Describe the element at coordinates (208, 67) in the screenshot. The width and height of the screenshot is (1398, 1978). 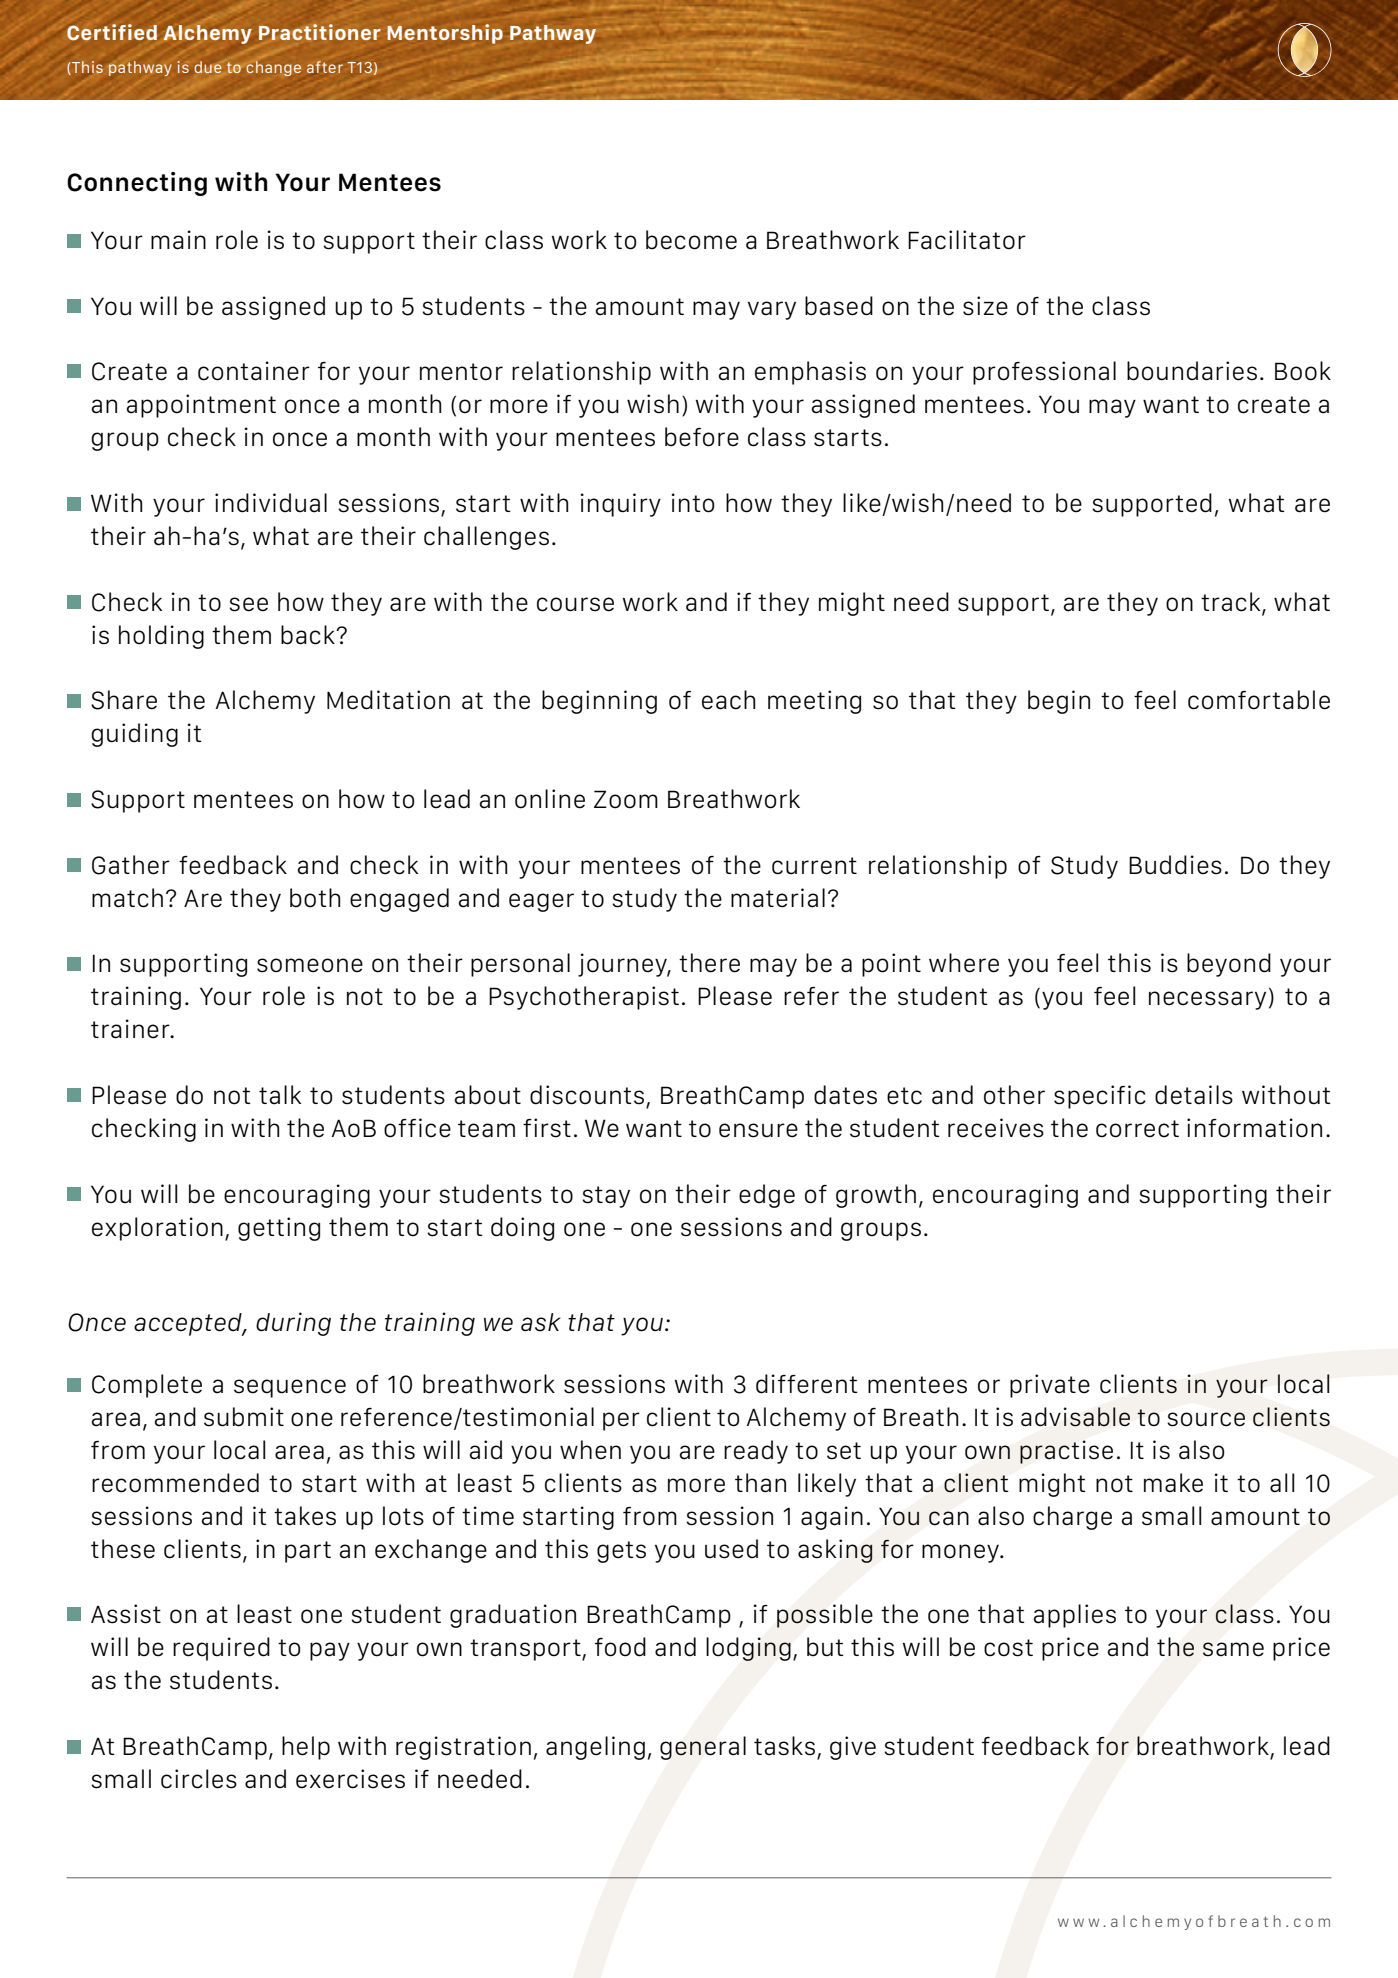
I see `due` at that location.
